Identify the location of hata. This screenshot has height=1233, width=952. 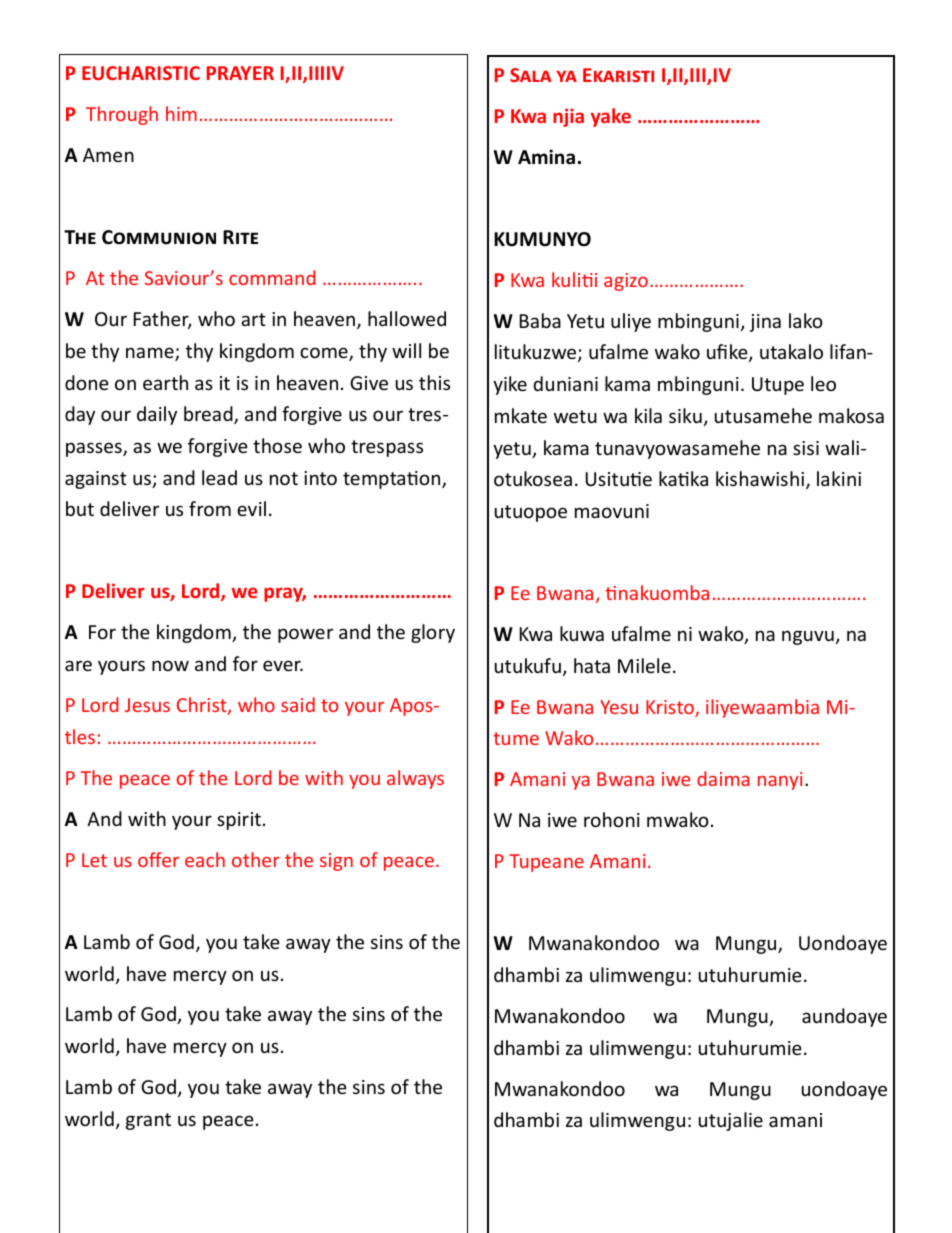
(592, 665).
